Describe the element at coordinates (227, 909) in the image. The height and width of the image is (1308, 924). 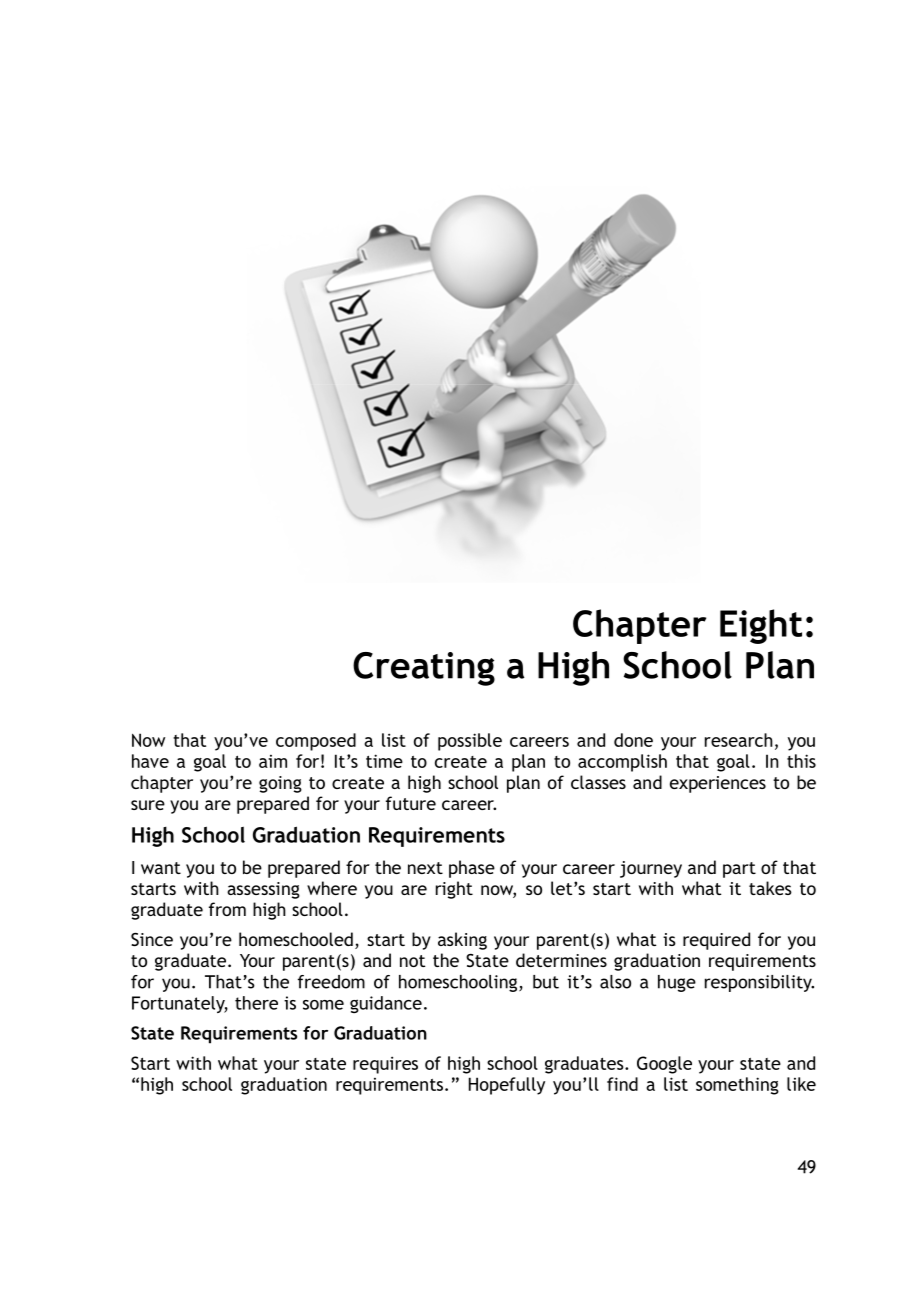
I see `from` at that location.
